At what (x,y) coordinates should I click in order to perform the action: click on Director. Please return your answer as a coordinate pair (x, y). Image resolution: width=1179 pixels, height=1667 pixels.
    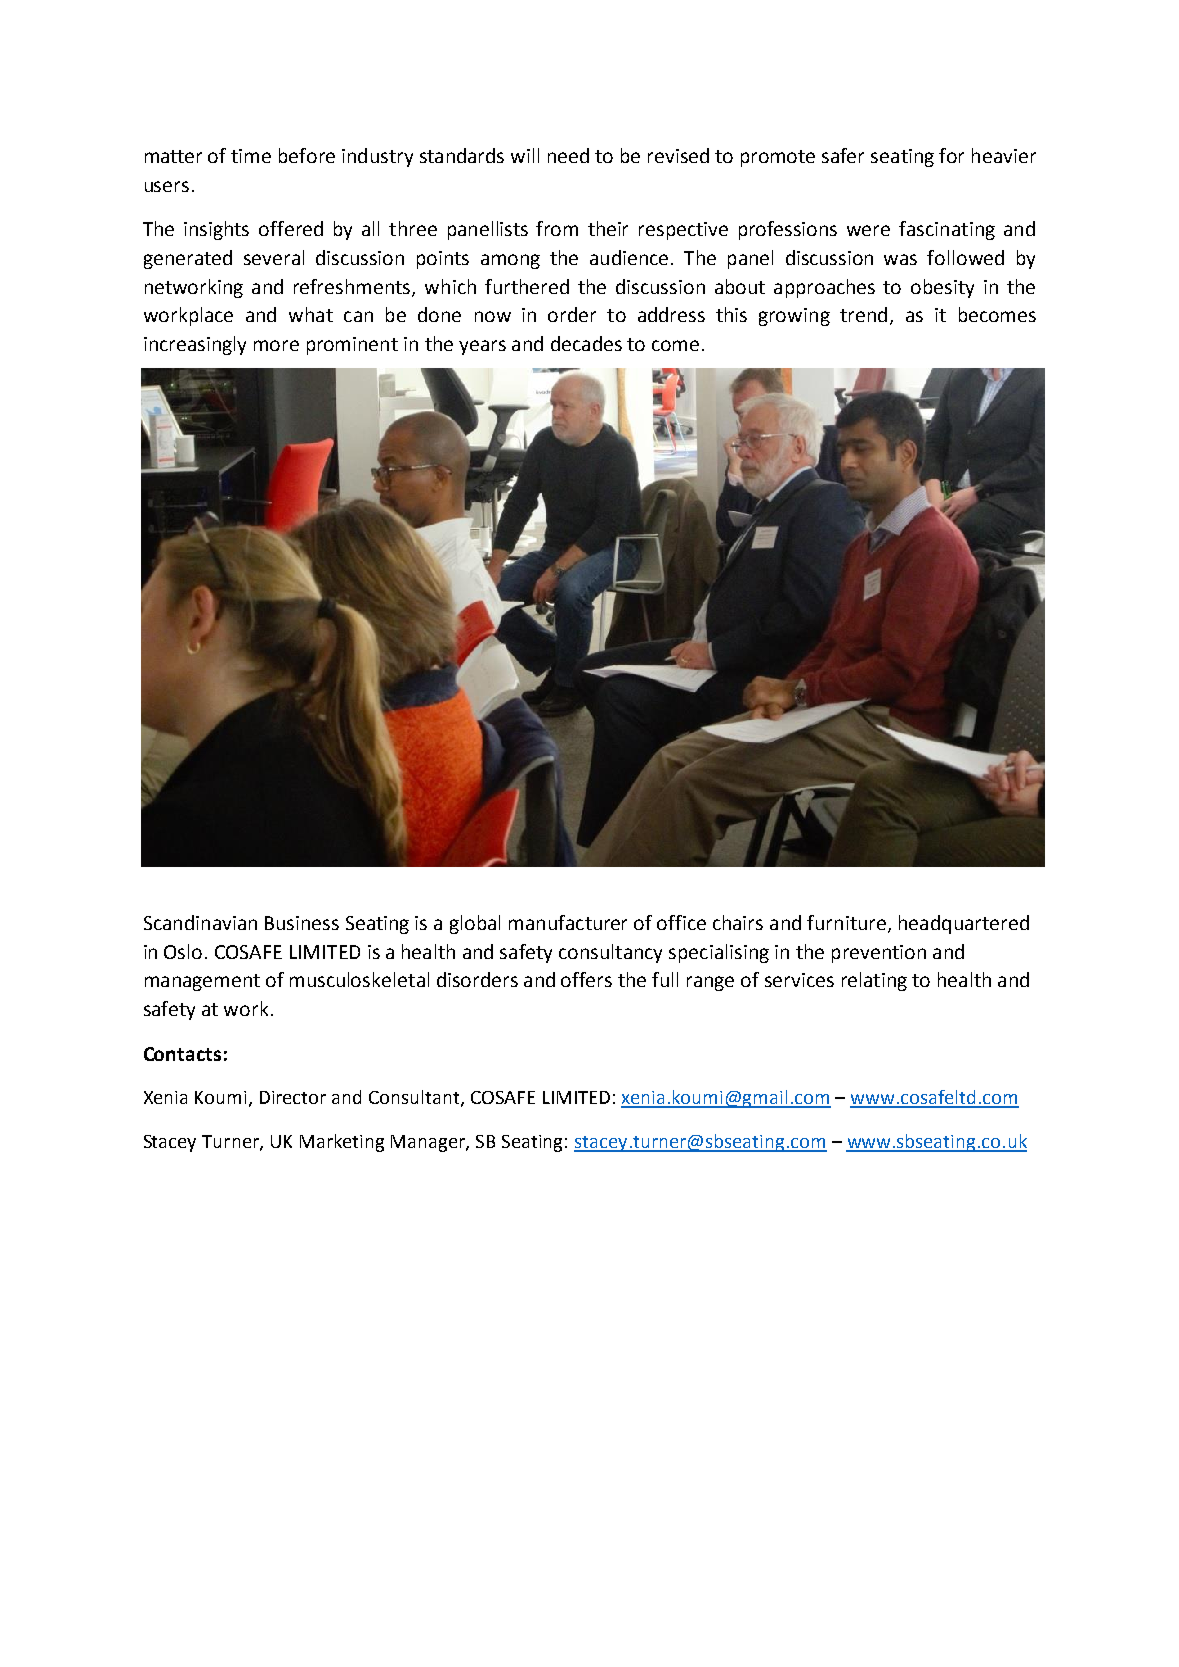
    Looking at the image, I should click on (293, 1097).
